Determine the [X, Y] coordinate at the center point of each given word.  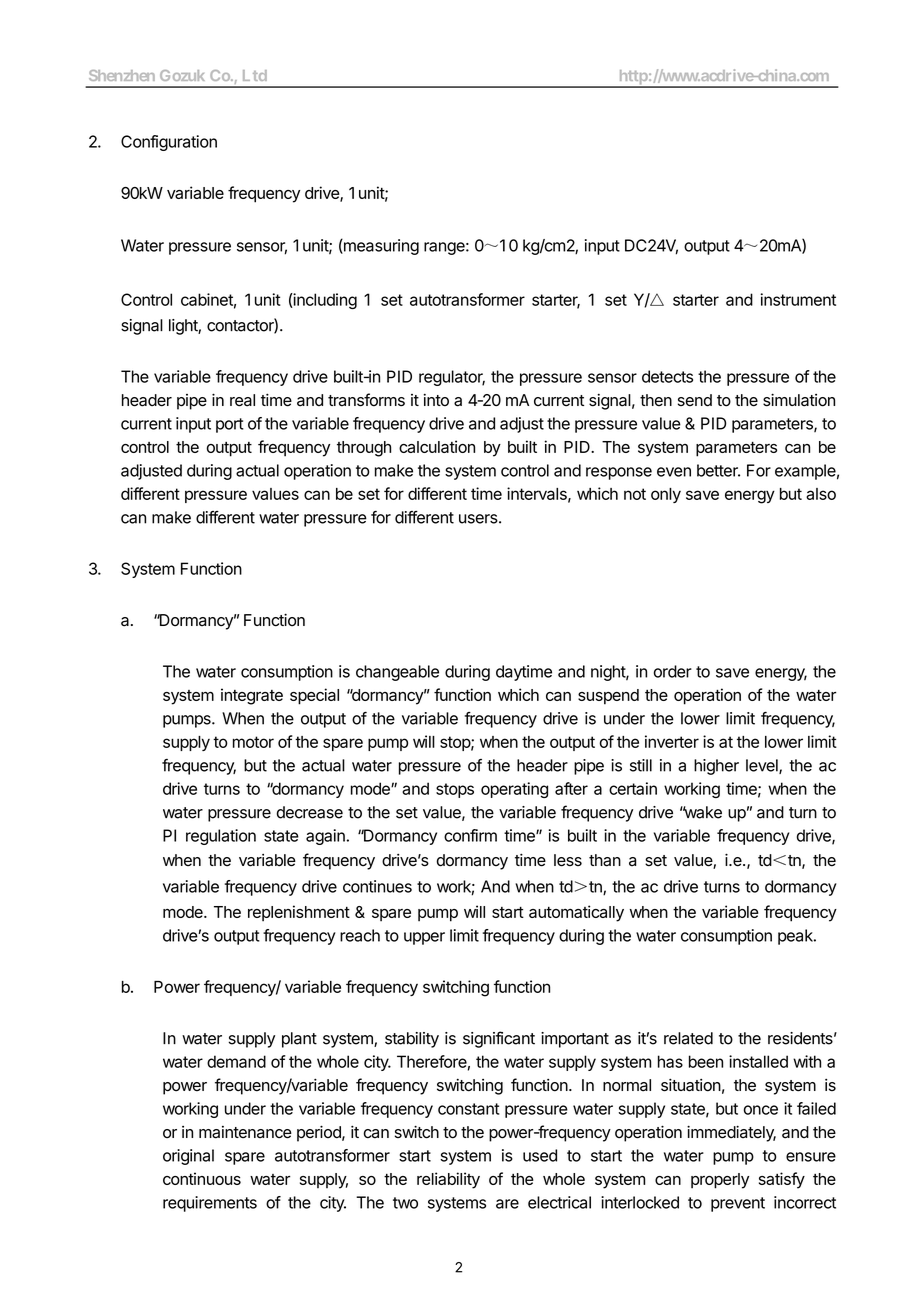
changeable [397, 673]
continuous [202, 1178]
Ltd [255, 75]
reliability [448, 1180]
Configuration [169, 143]
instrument [798, 299]
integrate [252, 696]
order [673, 671]
